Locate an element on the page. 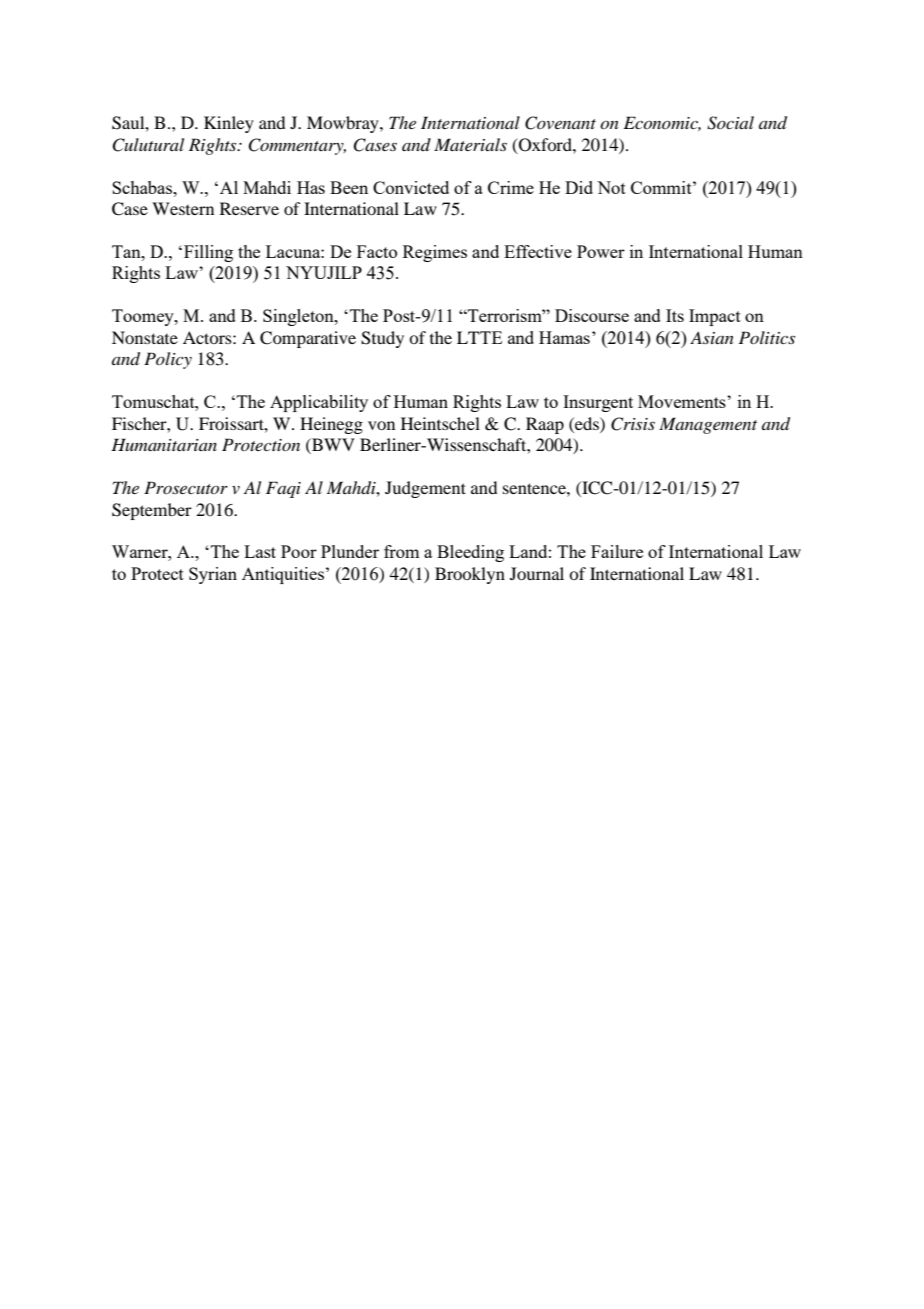 This document has height=1309, width=924. Policy is located at coordinates (168, 360).
